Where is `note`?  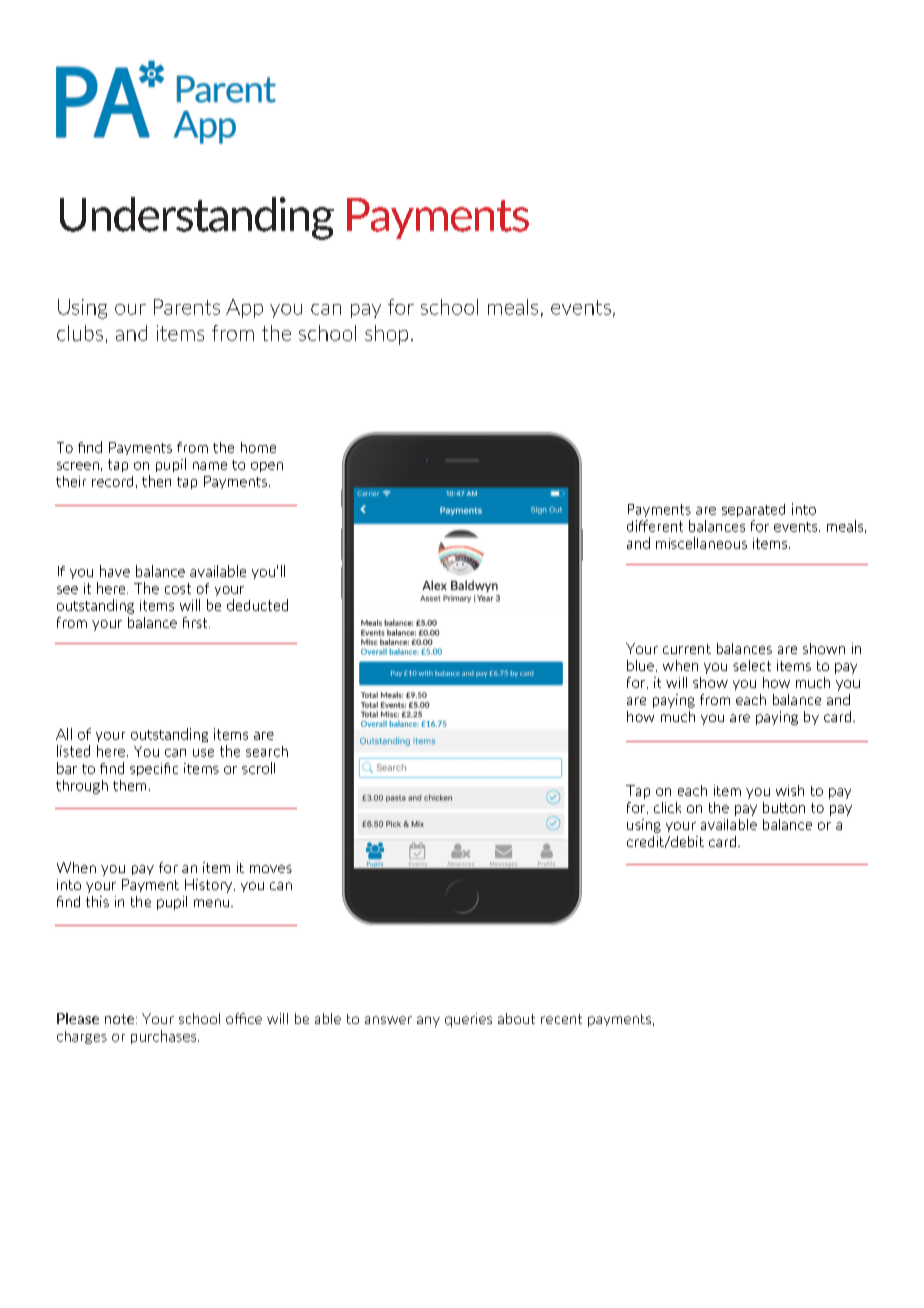 note is located at coordinates (121, 1019).
